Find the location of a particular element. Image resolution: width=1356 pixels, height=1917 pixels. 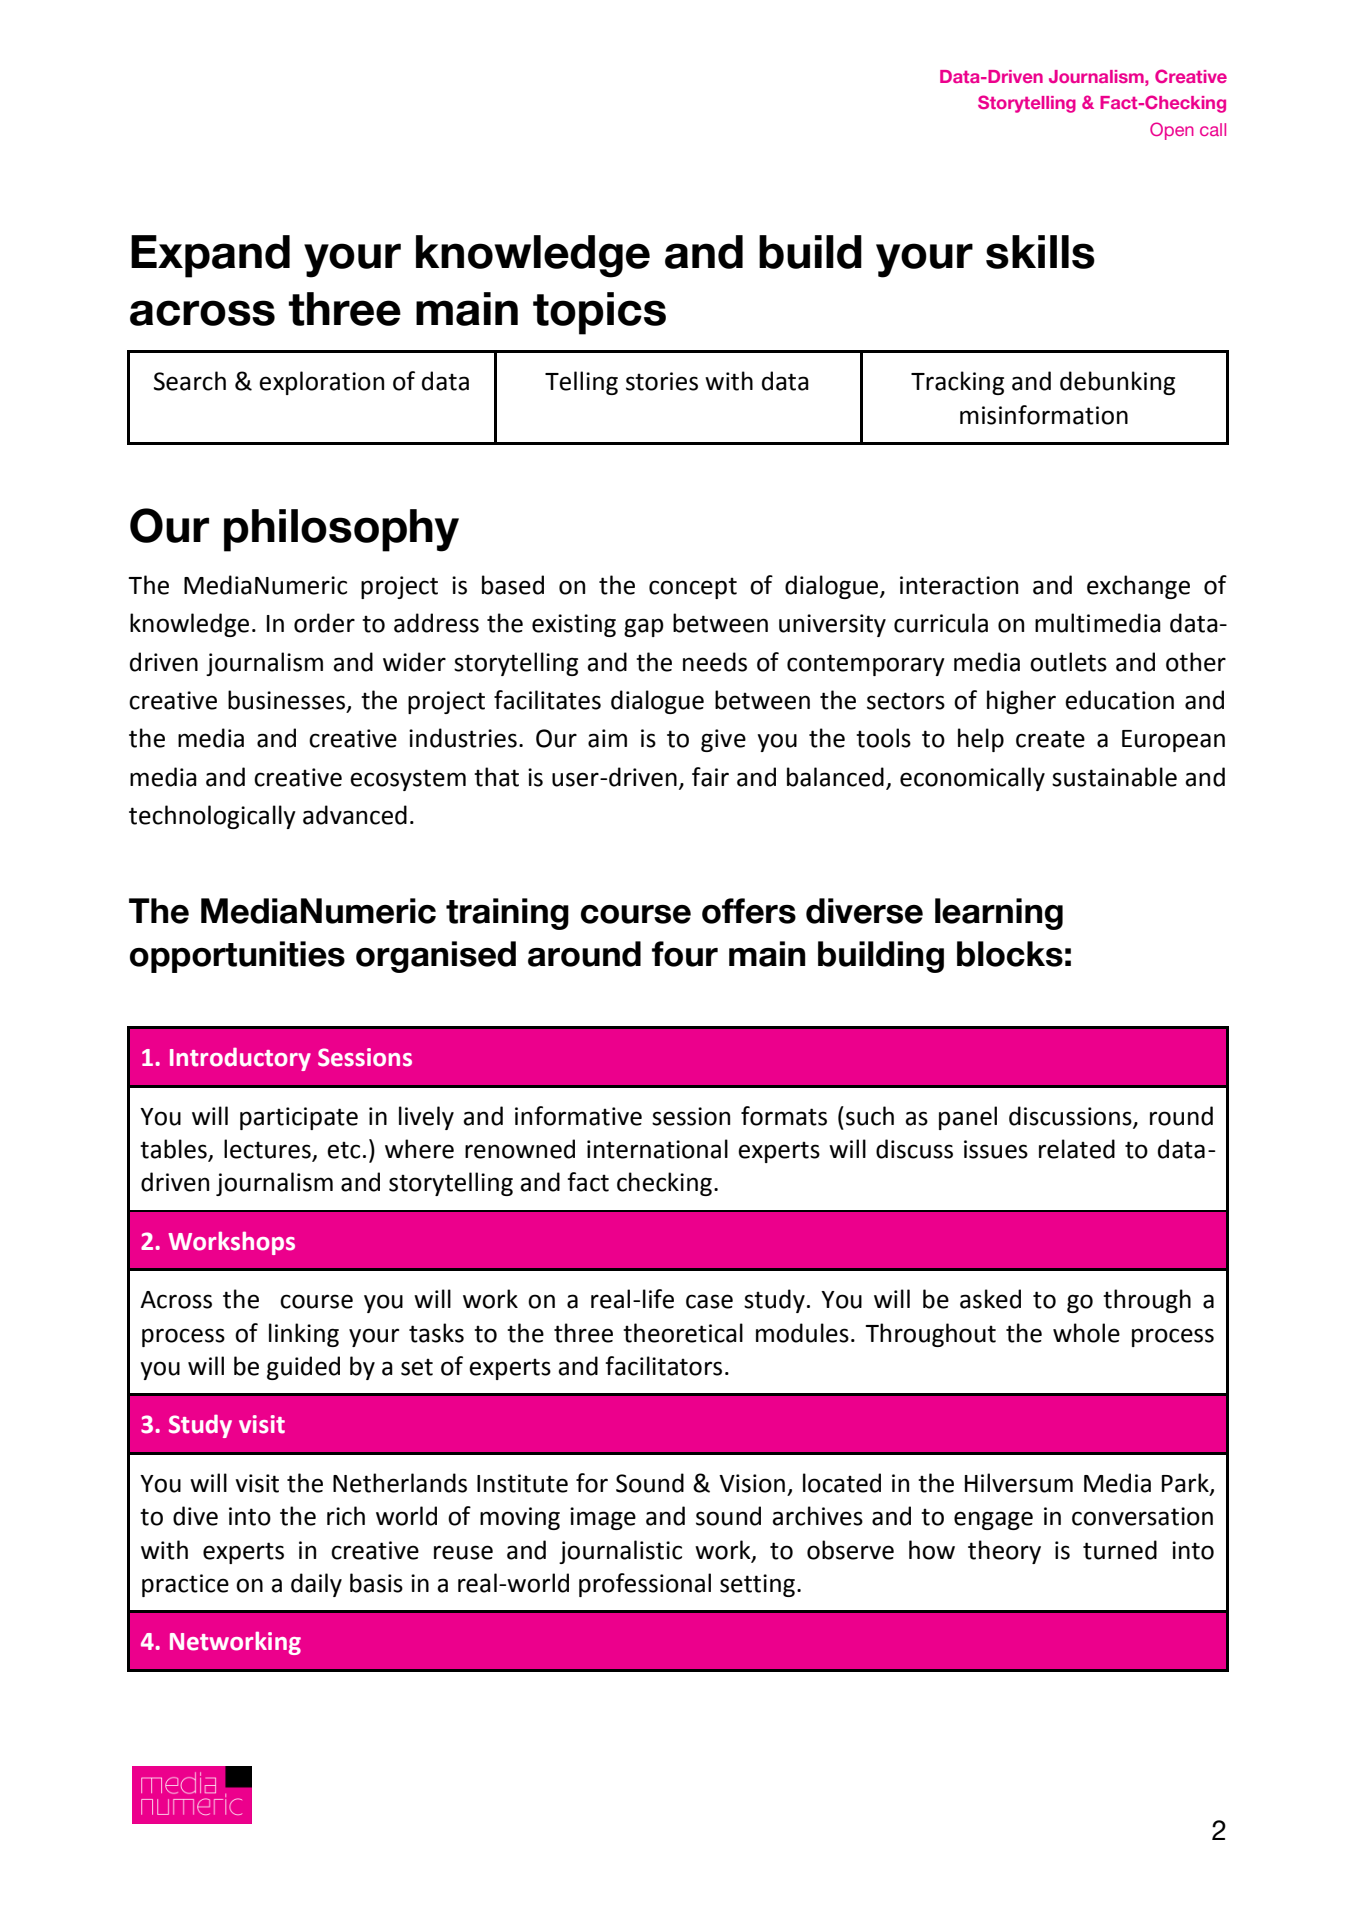

rich is located at coordinates (346, 1516).
